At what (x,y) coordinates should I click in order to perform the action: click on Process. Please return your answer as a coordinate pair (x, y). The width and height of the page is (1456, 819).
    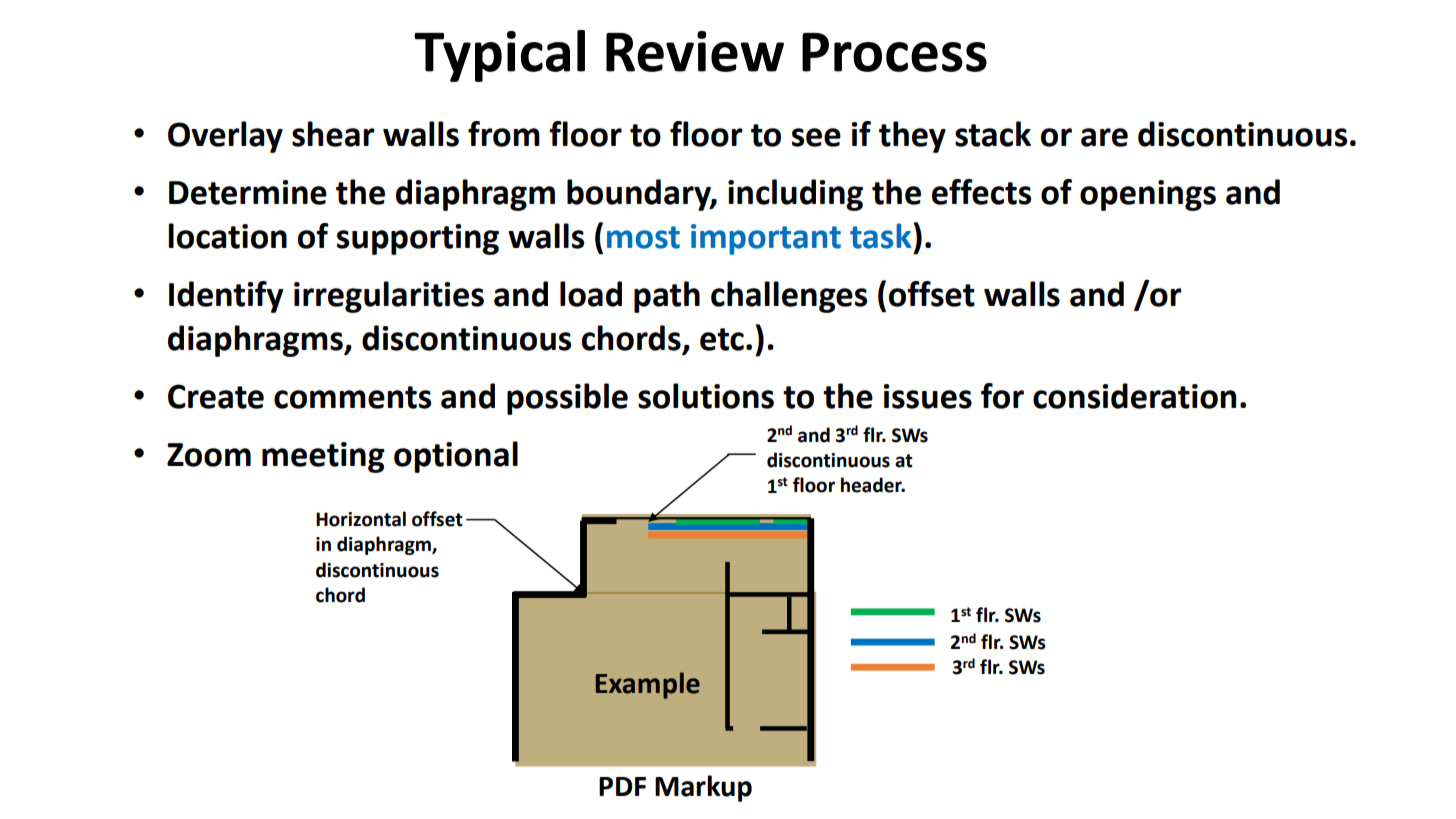
    Looking at the image, I should click on (894, 52).
